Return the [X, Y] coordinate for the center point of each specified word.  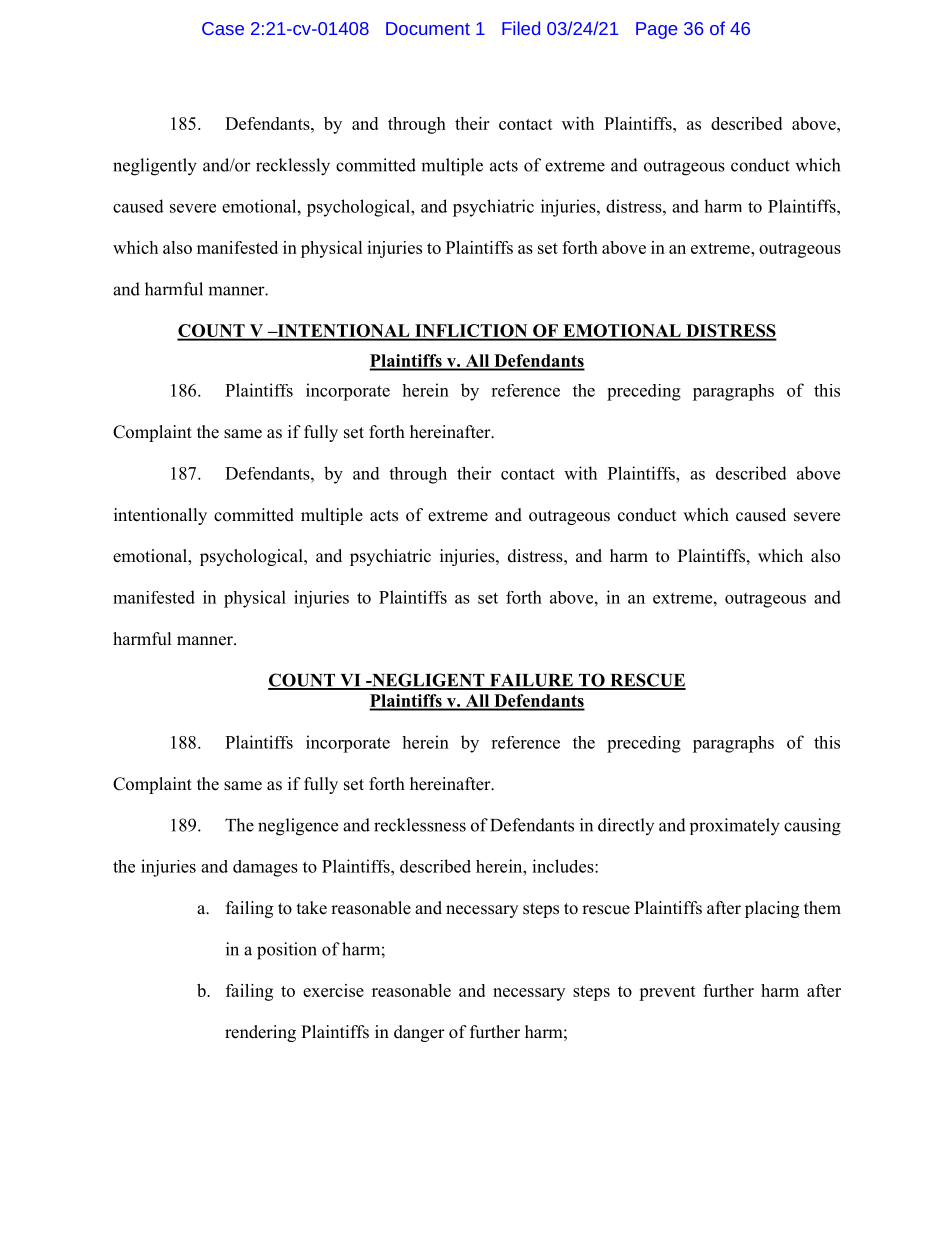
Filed [521, 28]
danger [419, 1033]
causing [812, 827]
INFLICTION [471, 332]
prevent [667, 993]
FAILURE [531, 681]
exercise [333, 990]
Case [223, 28]
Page [656, 30]
